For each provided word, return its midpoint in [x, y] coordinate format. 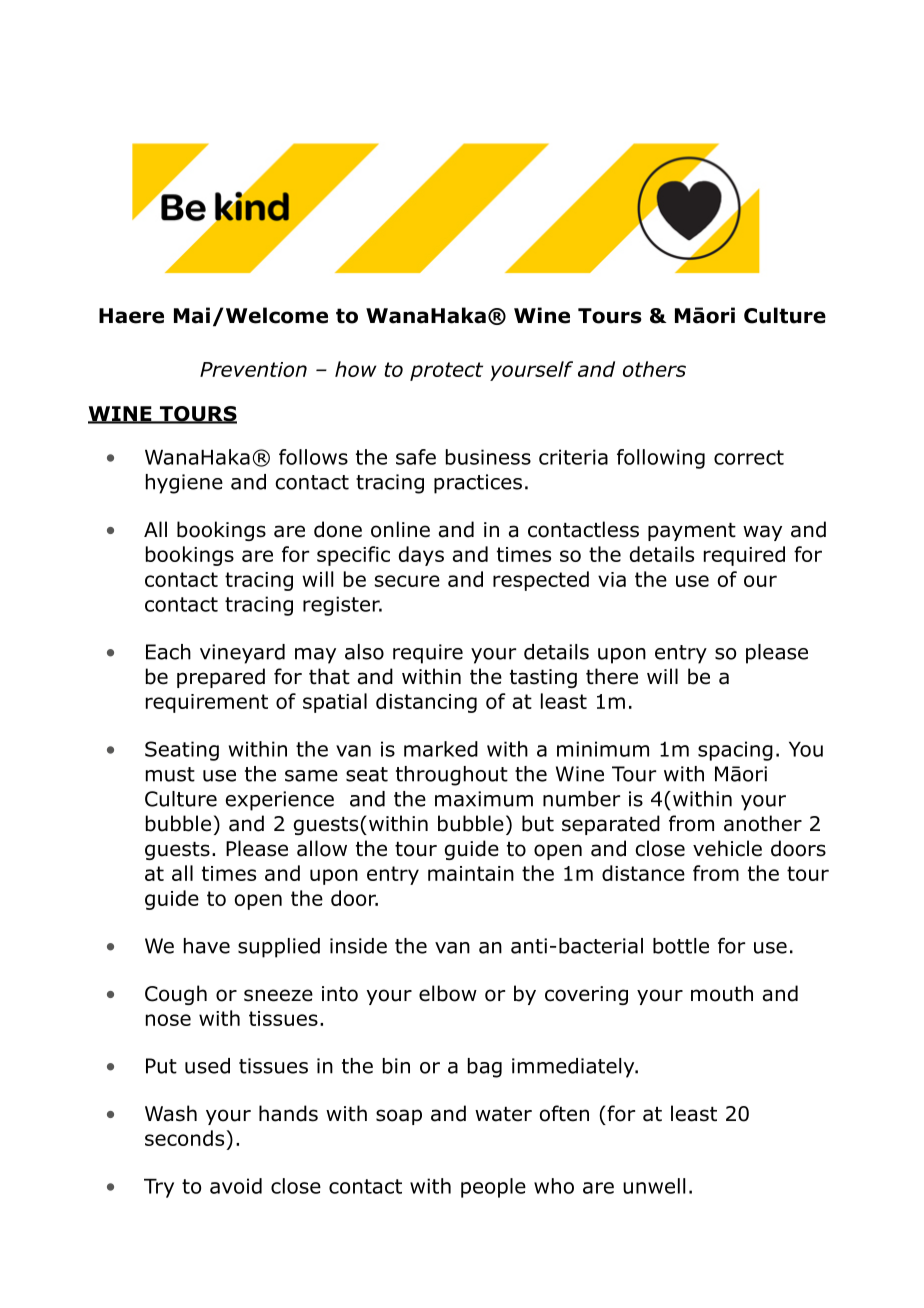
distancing [426, 703]
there [612, 676]
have [207, 946]
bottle [681, 946]
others [654, 369]
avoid [236, 1186]
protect [446, 371]
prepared [221, 678]
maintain [471, 873]
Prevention [253, 369]
